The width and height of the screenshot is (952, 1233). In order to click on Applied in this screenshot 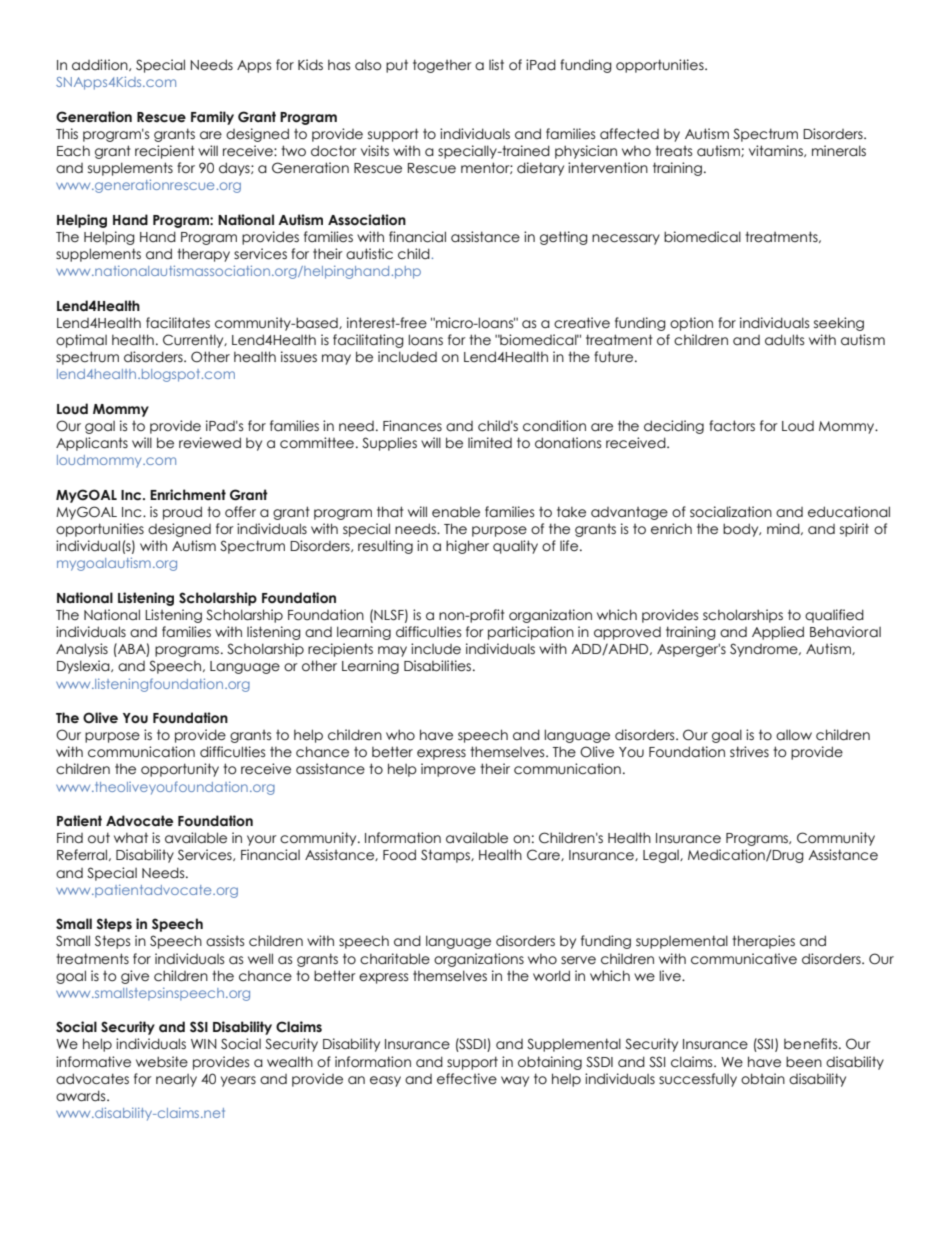, I will do `click(778, 633)`.
